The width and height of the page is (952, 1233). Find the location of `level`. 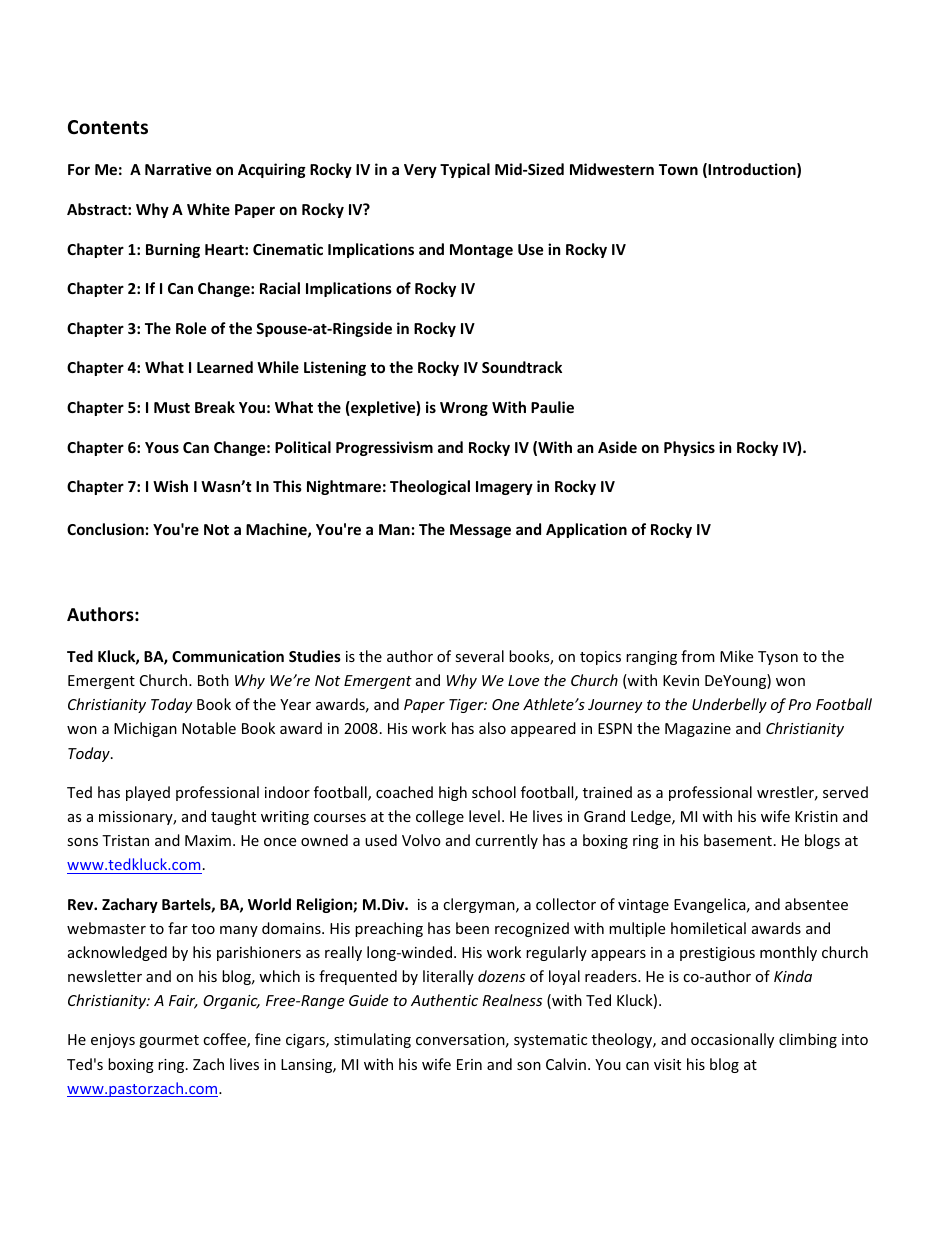

level is located at coordinates (484, 816).
